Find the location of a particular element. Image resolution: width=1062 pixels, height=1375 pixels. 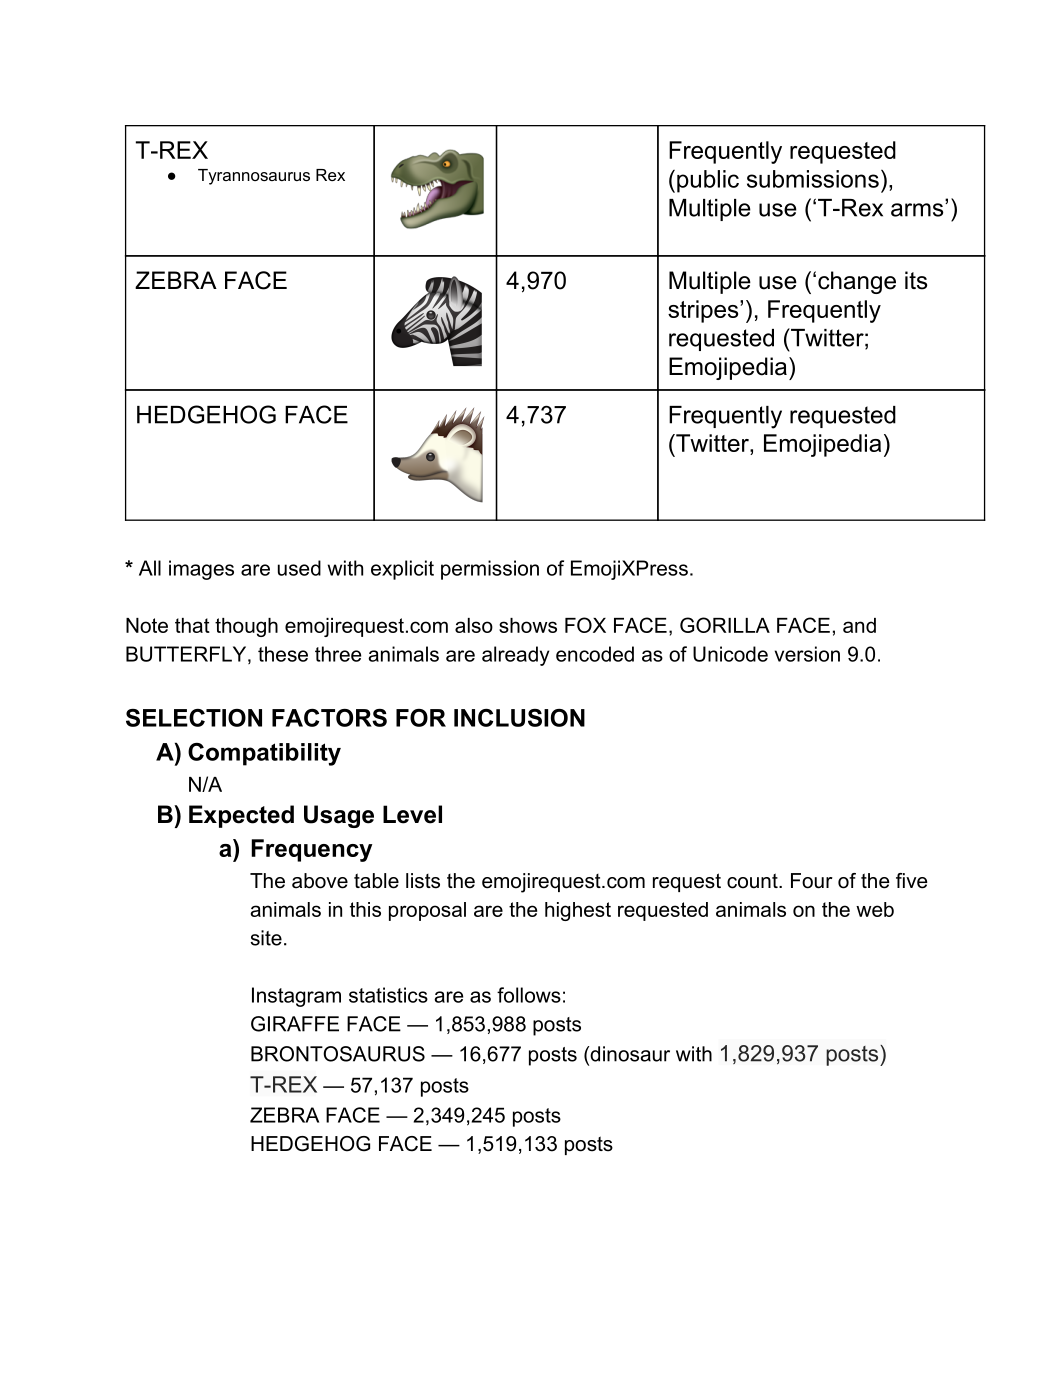

images is located at coordinates (201, 570).
